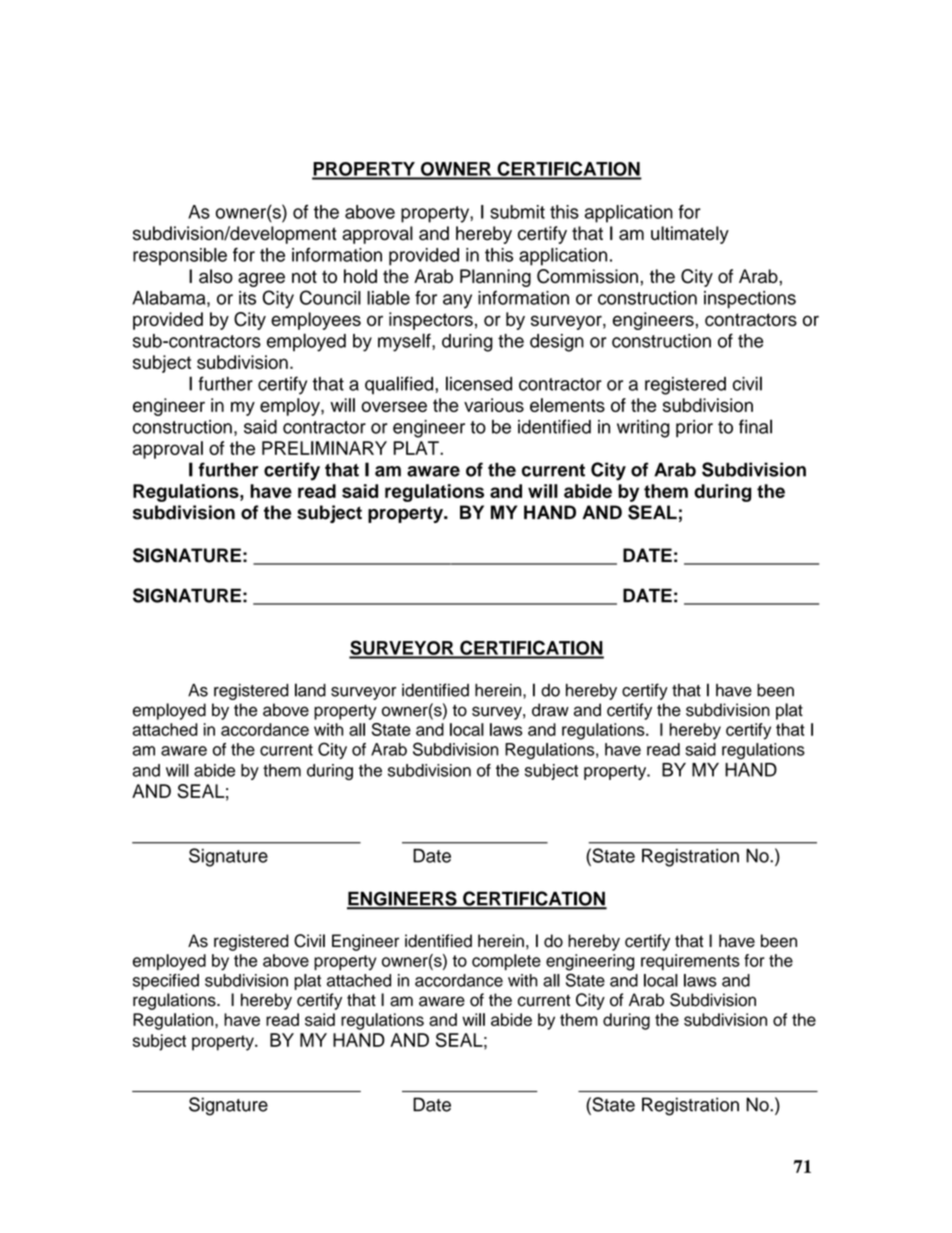 The image size is (952, 1233). Describe the element at coordinates (550, 710) in the screenshot. I see `draw` at that location.
